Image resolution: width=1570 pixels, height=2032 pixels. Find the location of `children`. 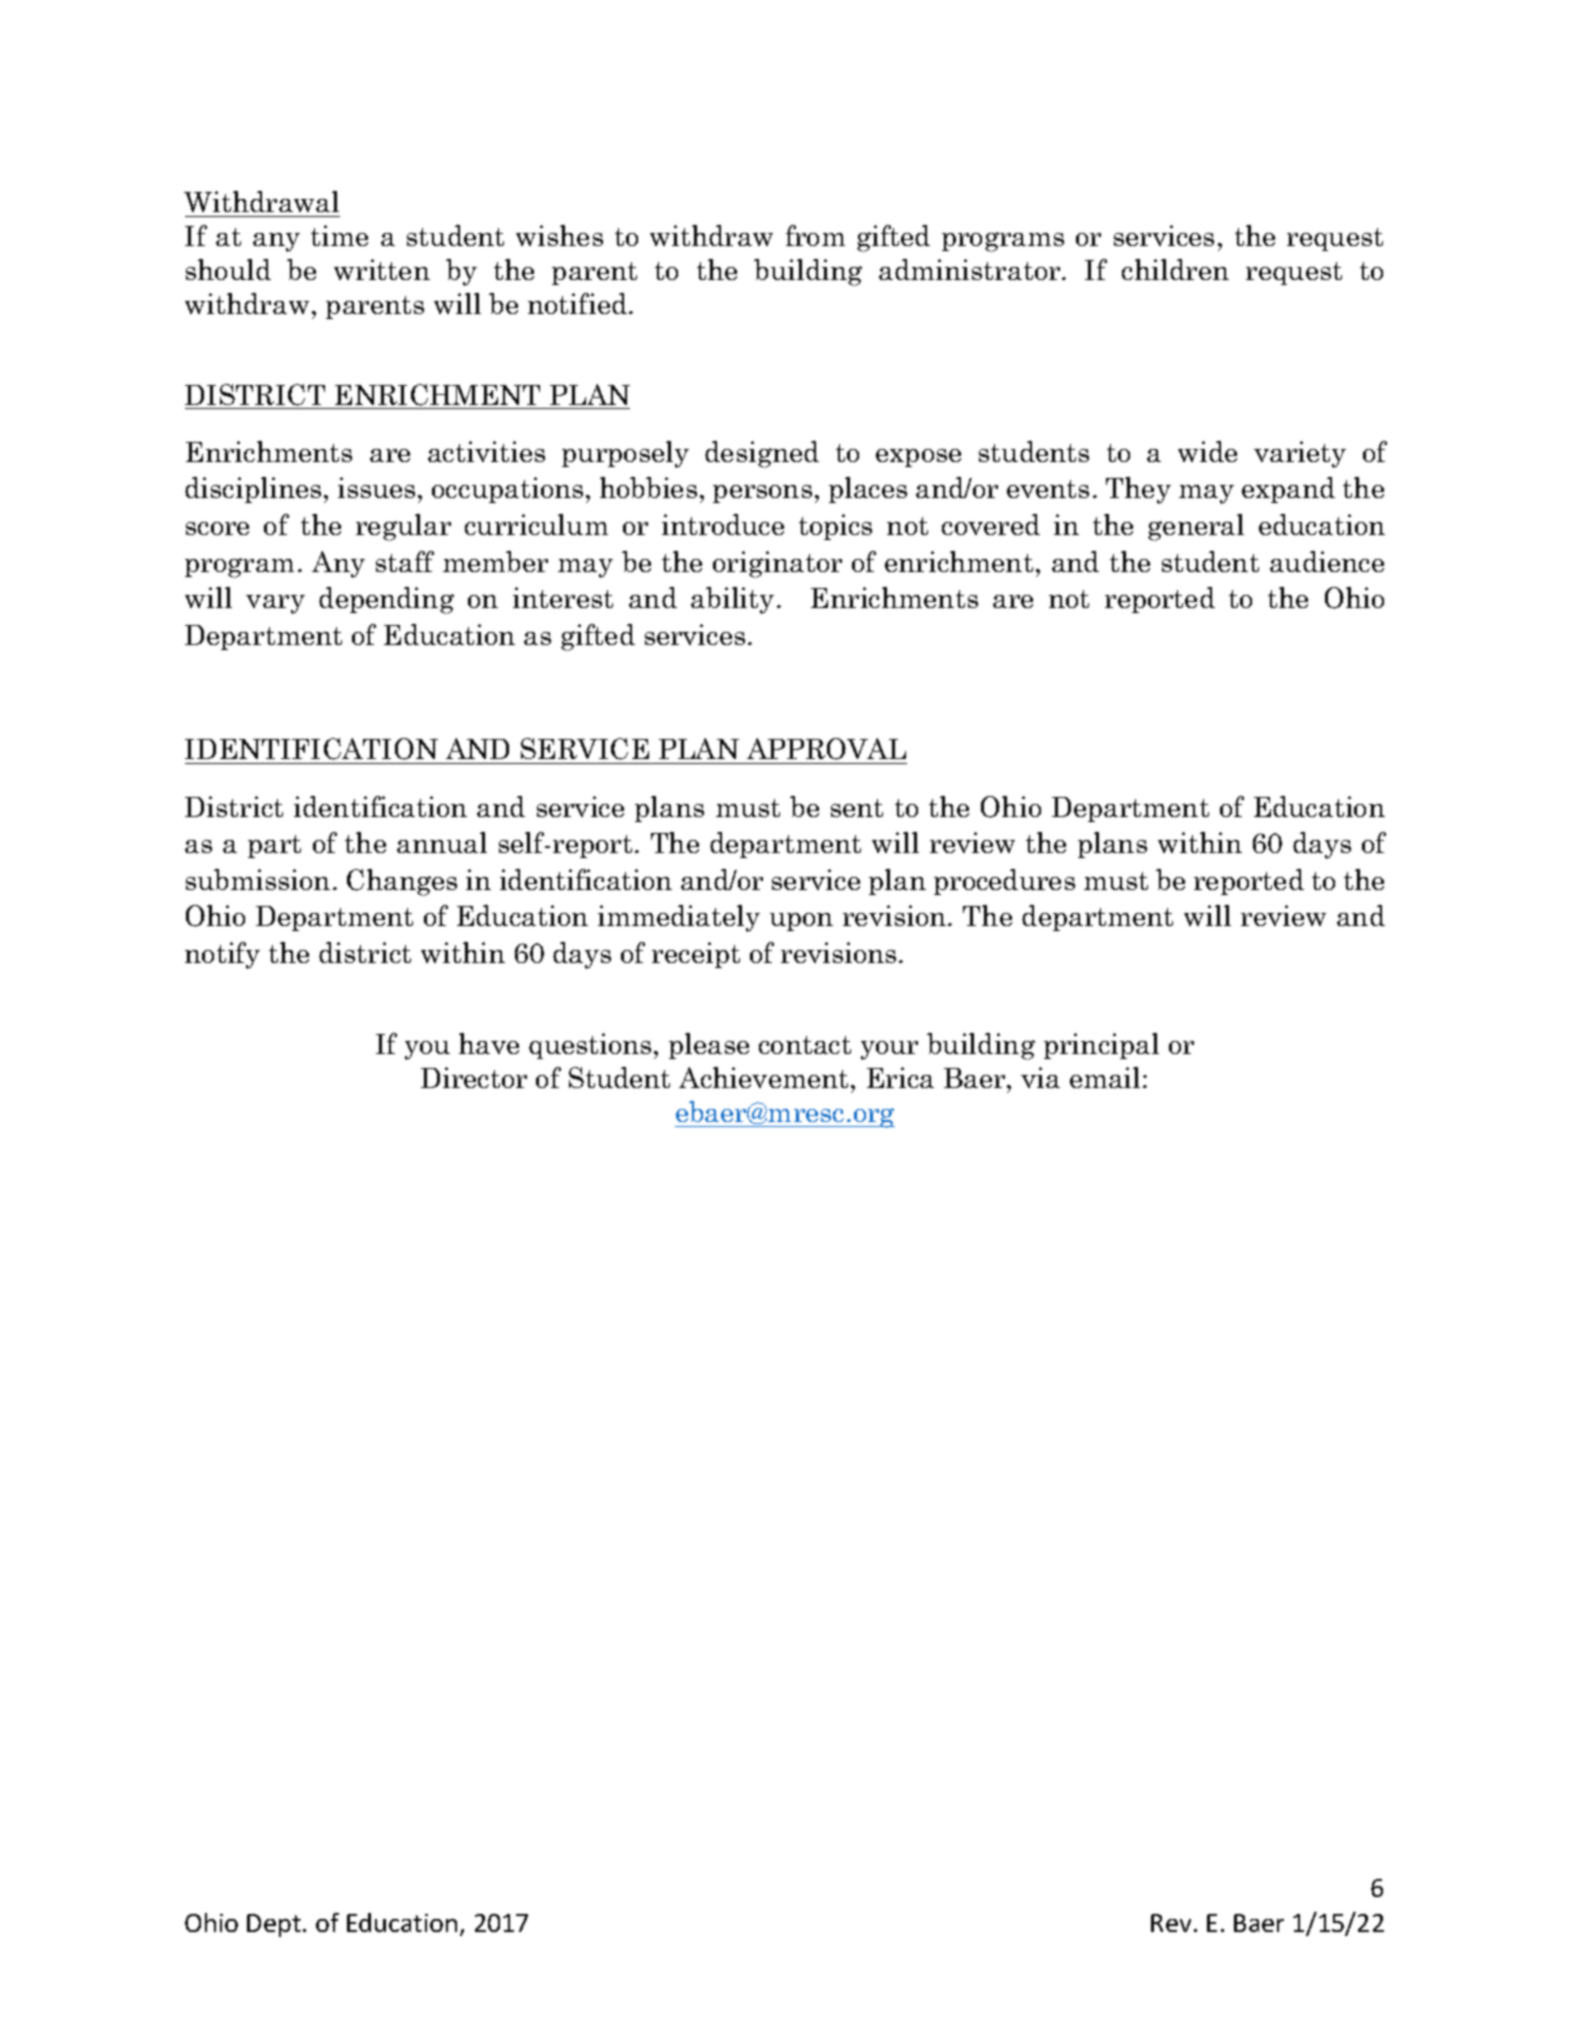

children is located at coordinates (1175, 269).
